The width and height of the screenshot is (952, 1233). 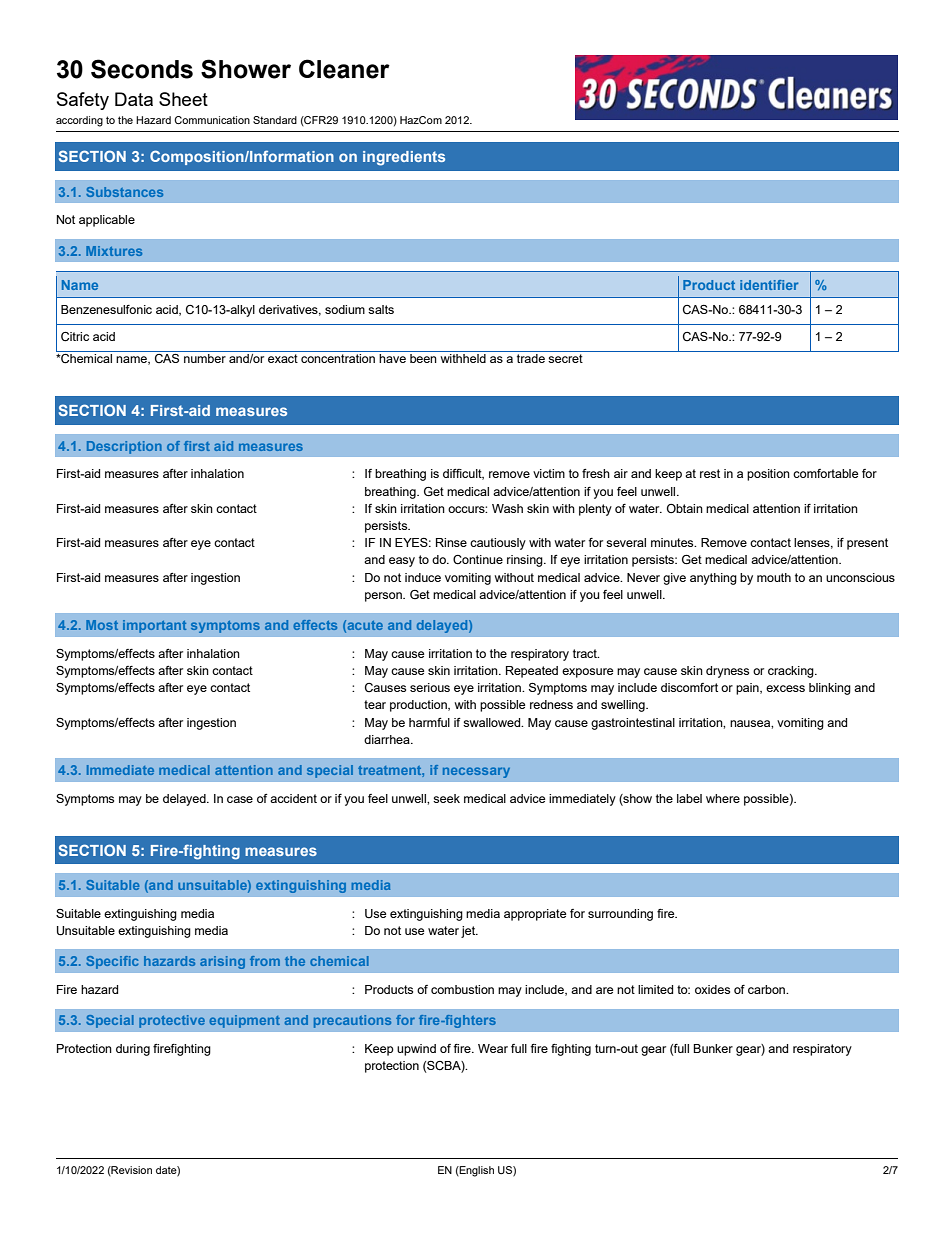 What do you see at coordinates (769, 285) in the screenshot?
I see `identifier` at bounding box center [769, 285].
